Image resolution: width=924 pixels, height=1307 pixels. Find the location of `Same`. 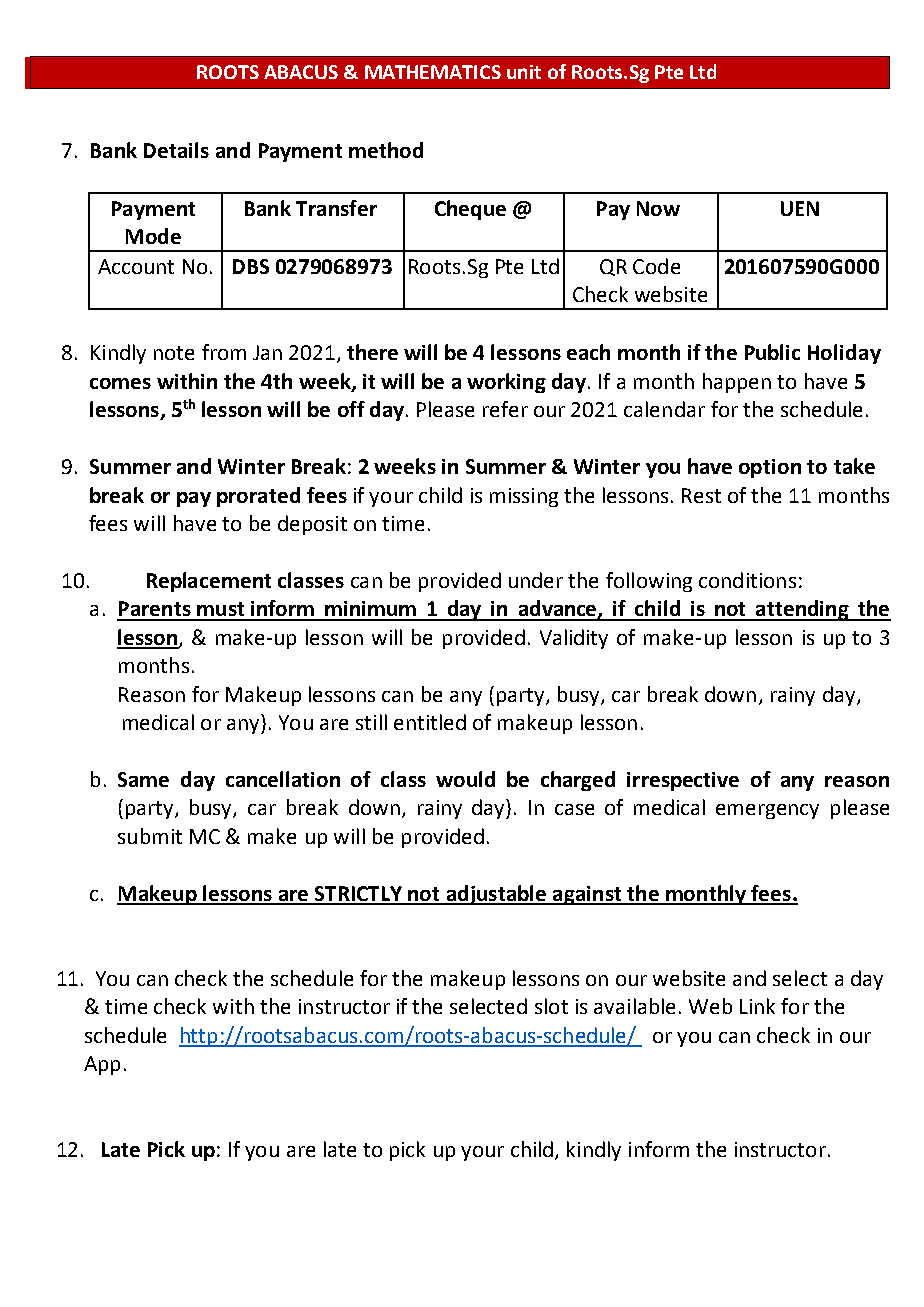

Same is located at coordinates (143, 779).
